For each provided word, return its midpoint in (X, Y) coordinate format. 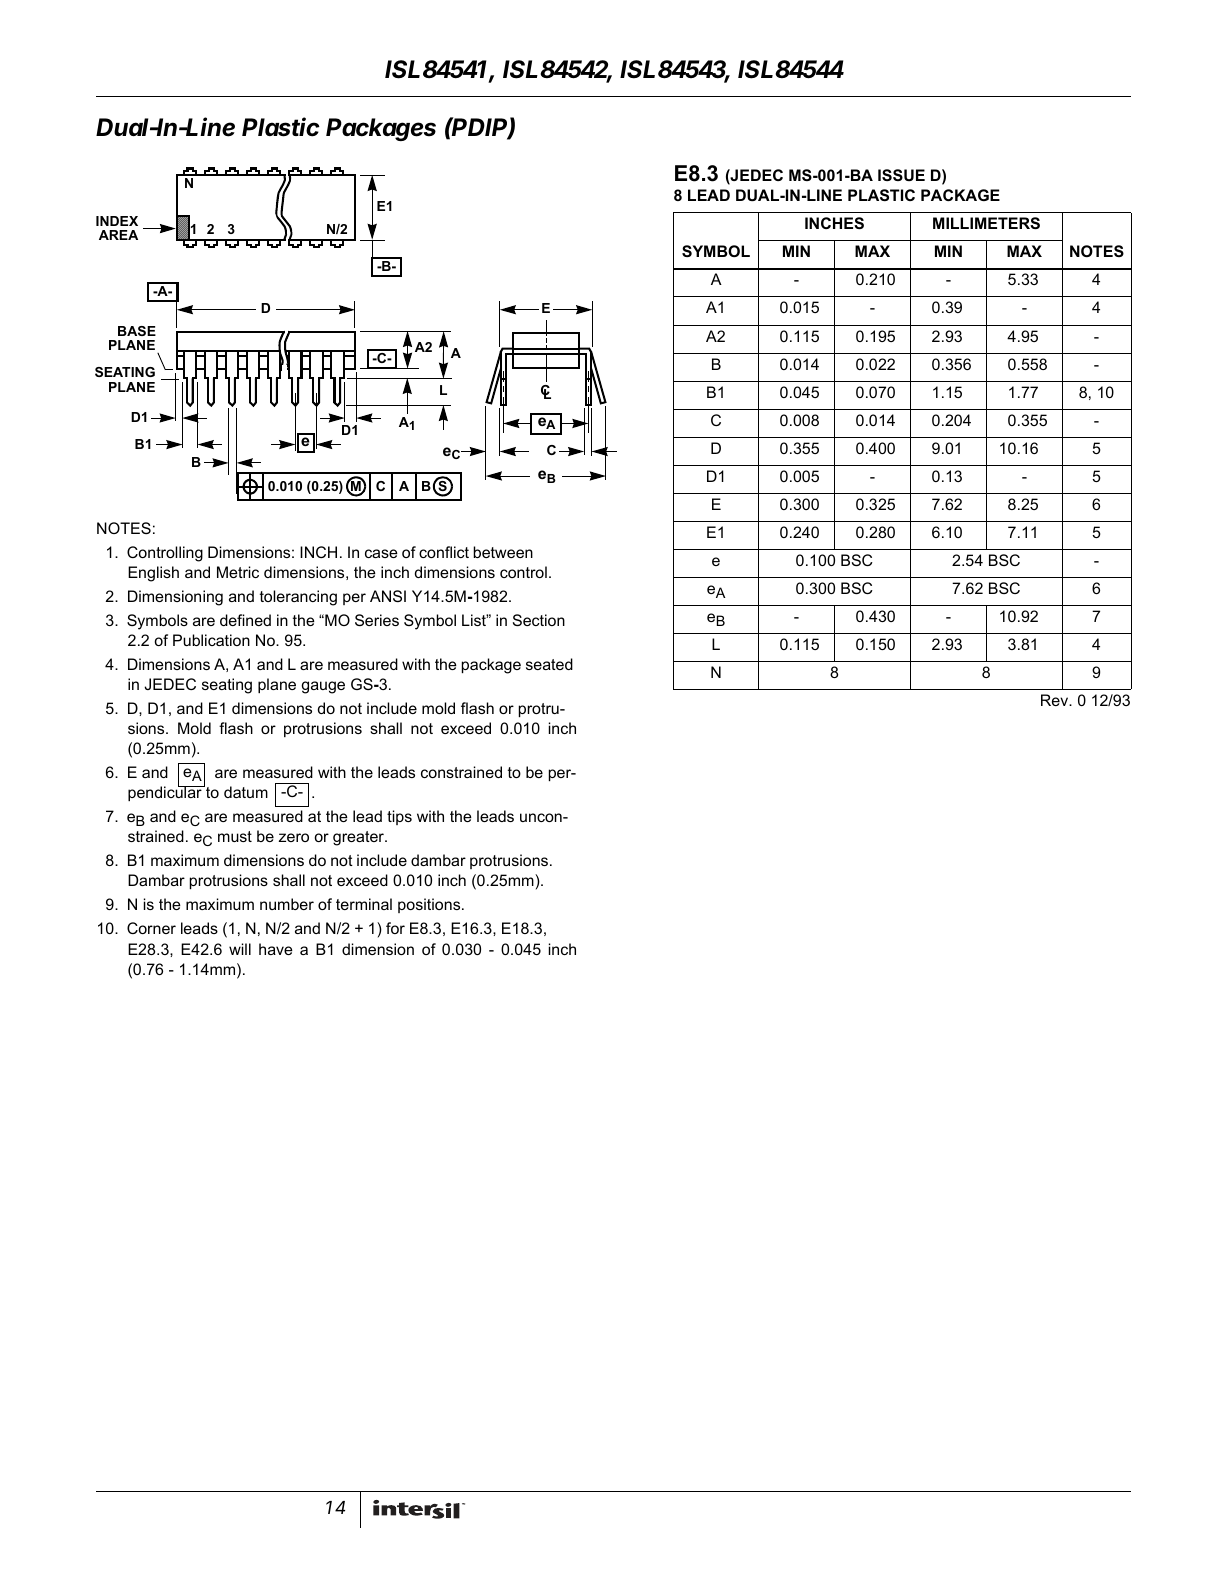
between (503, 552)
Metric (238, 572)
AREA (118, 235)
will (240, 949)
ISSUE (901, 175)
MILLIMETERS (986, 223)
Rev (1056, 700)
